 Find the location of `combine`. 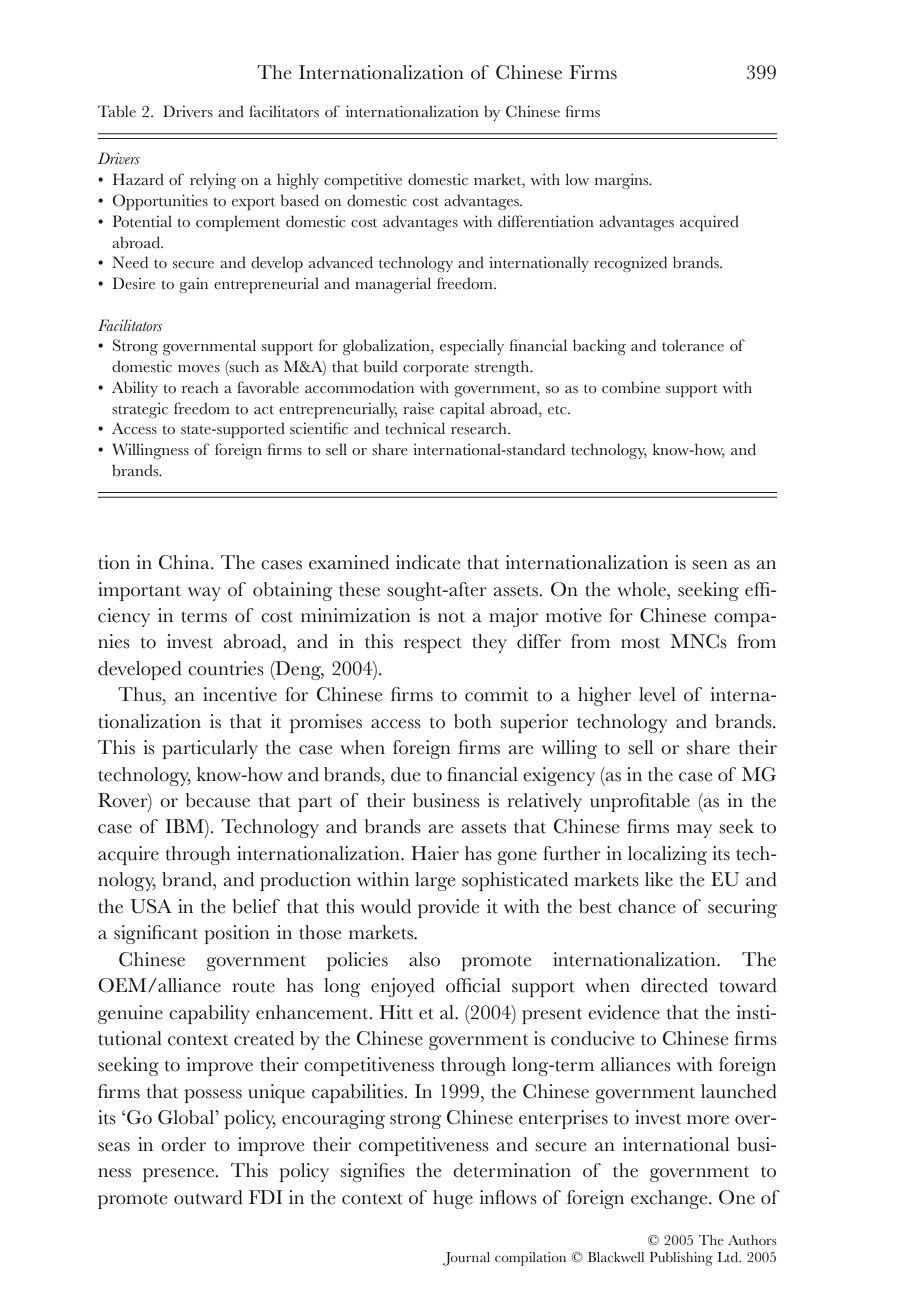

combine is located at coordinates (631, 387).
